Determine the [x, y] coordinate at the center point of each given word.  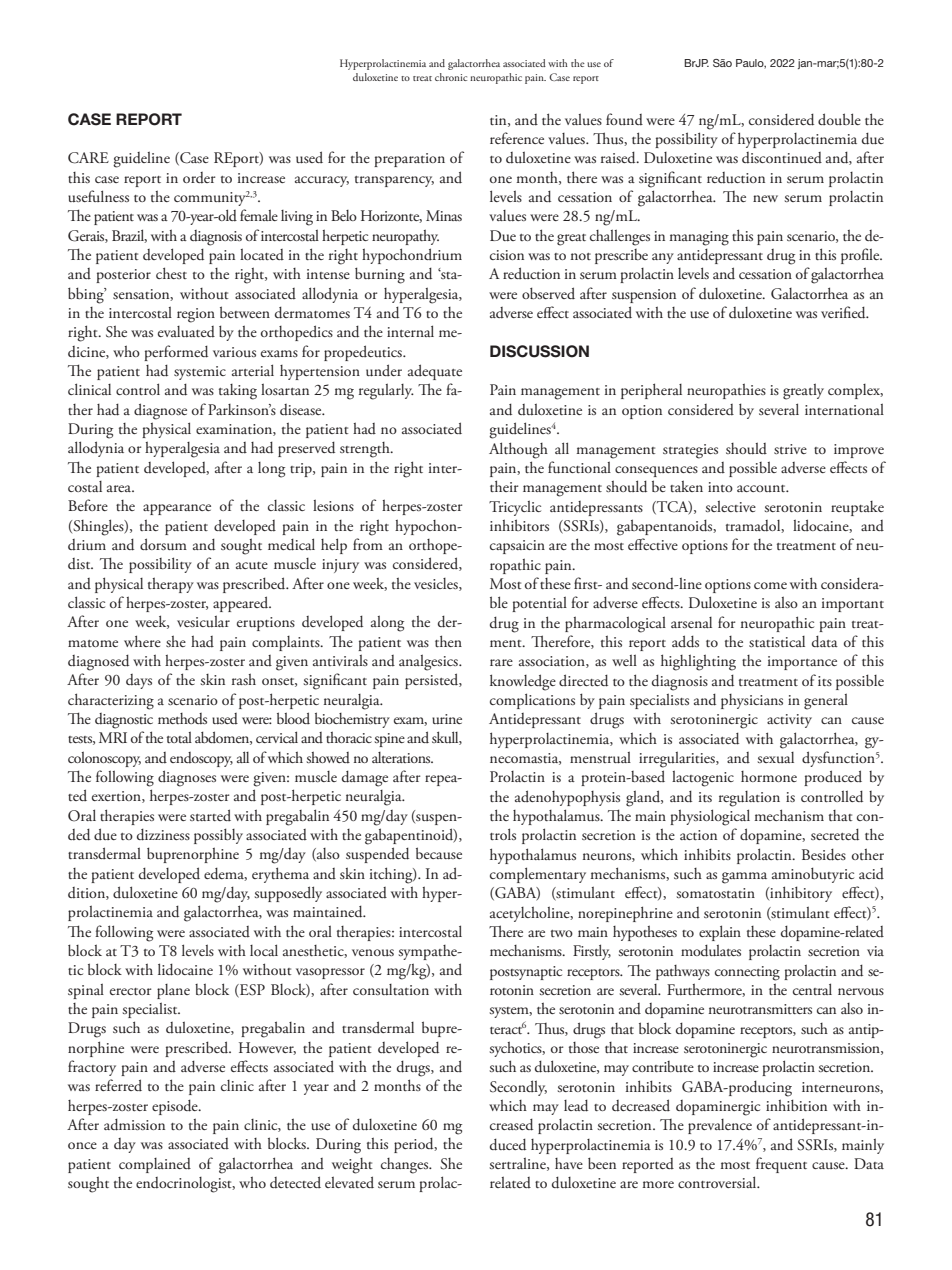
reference [517, 138]
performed [176, 353]
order [199, 178]
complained [155, 1165]
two [562, 933]
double [839, 119]
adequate [435, 372]
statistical [777, 641]
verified [844, 312]
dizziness [163, 835]
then [448, 641]
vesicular [203, 621]
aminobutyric [813, 875]
